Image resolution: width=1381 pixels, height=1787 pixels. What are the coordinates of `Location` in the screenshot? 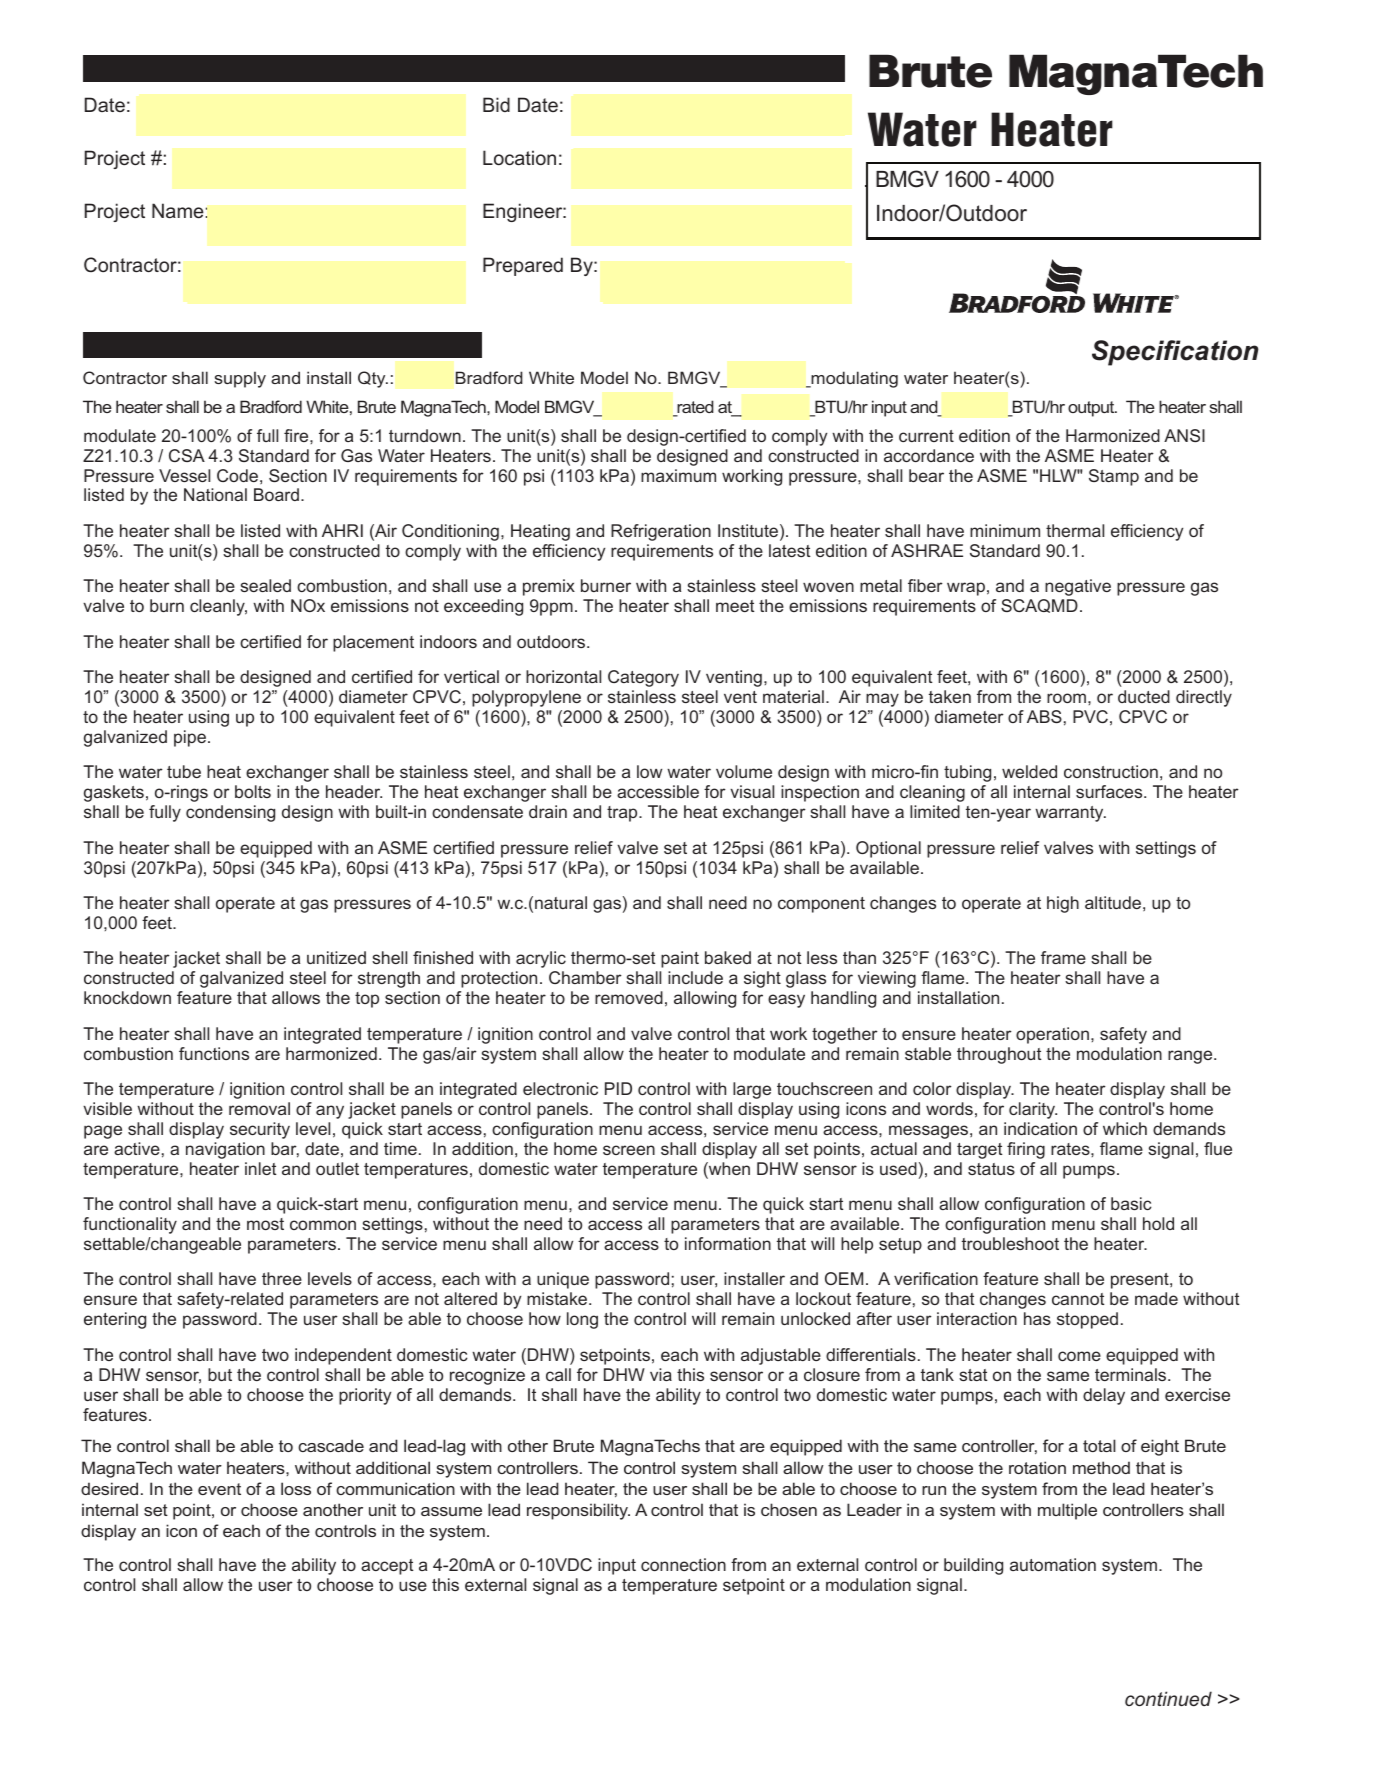 It's located at (519, 157).
